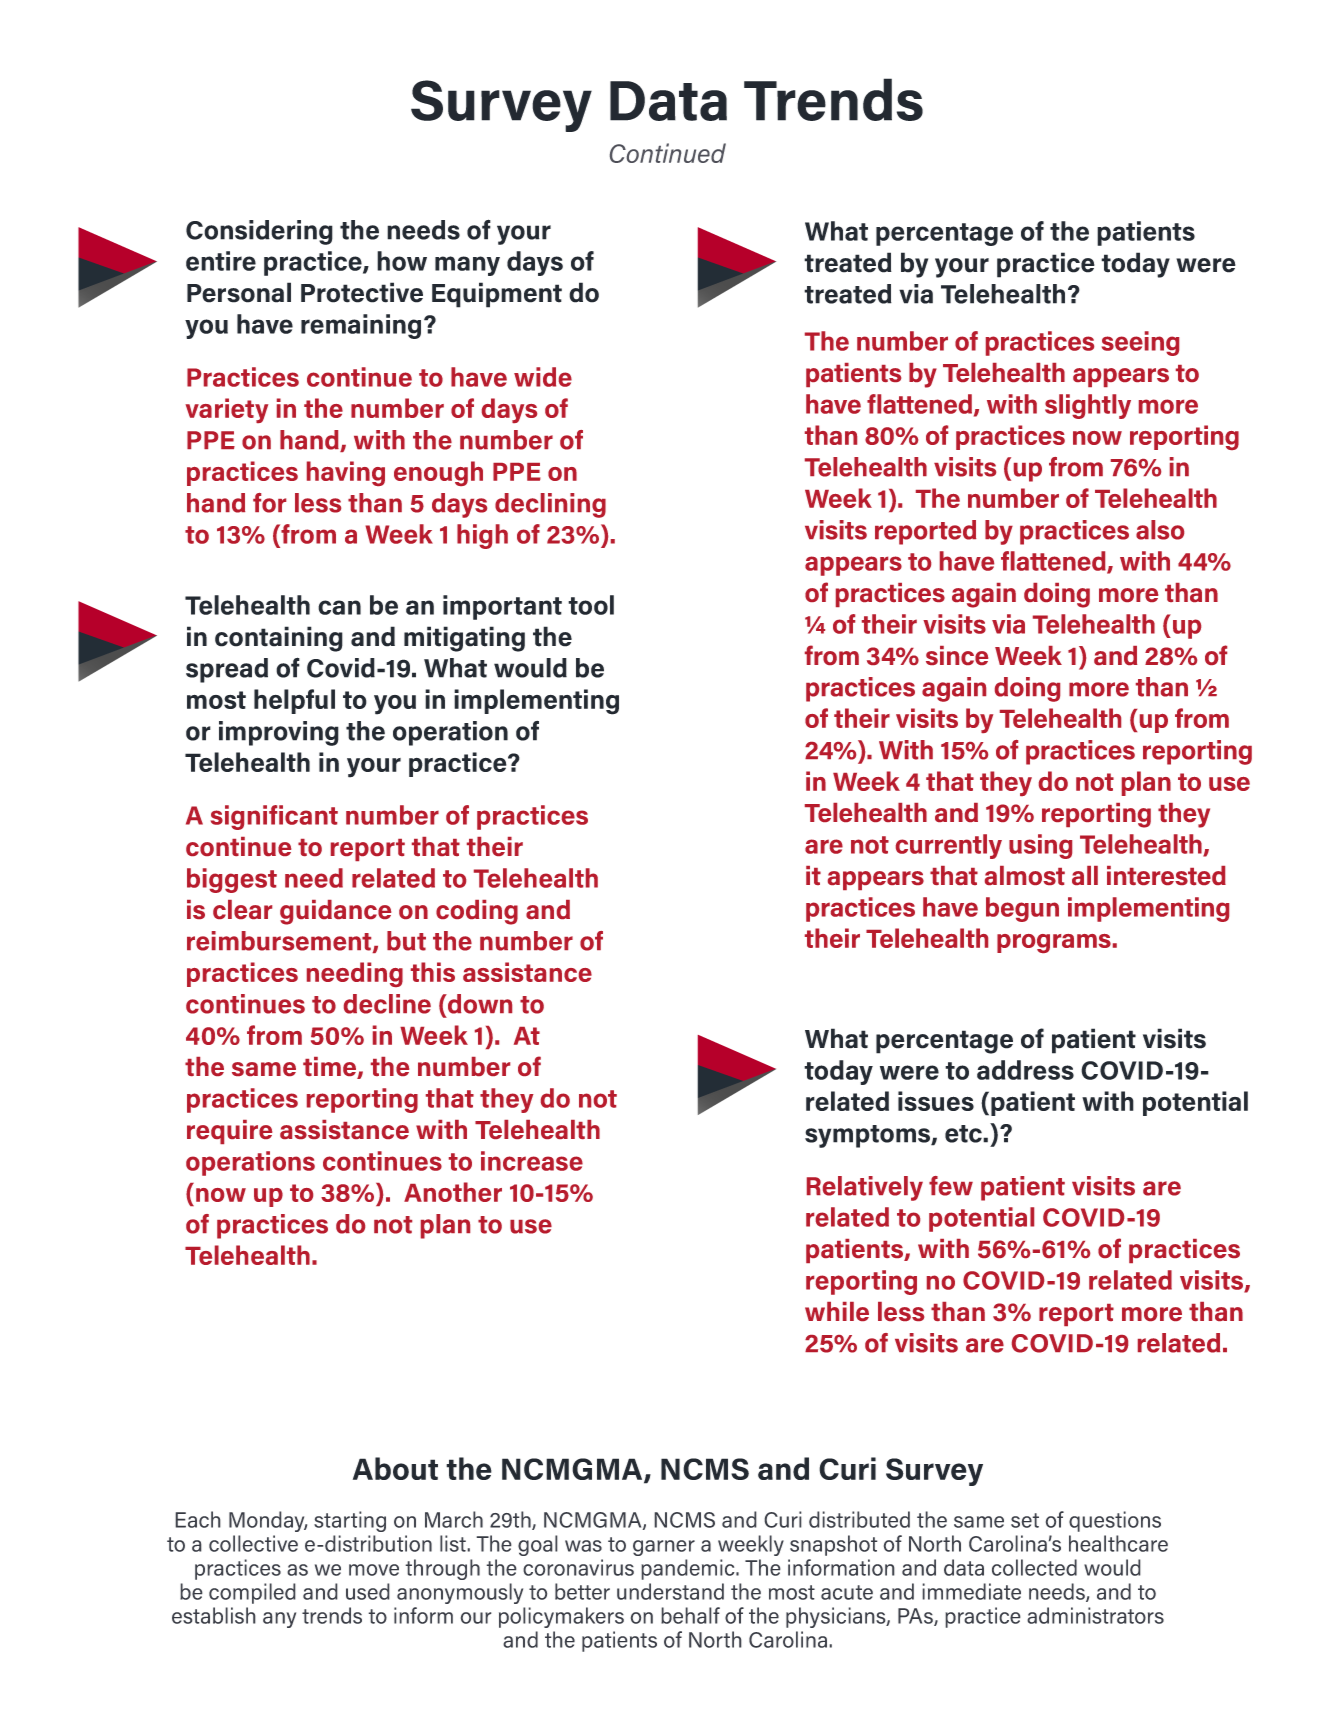 Image resolution: width=1336 pixels, height=1729 pixels. I want to click on helpful, so click(294, 701).
